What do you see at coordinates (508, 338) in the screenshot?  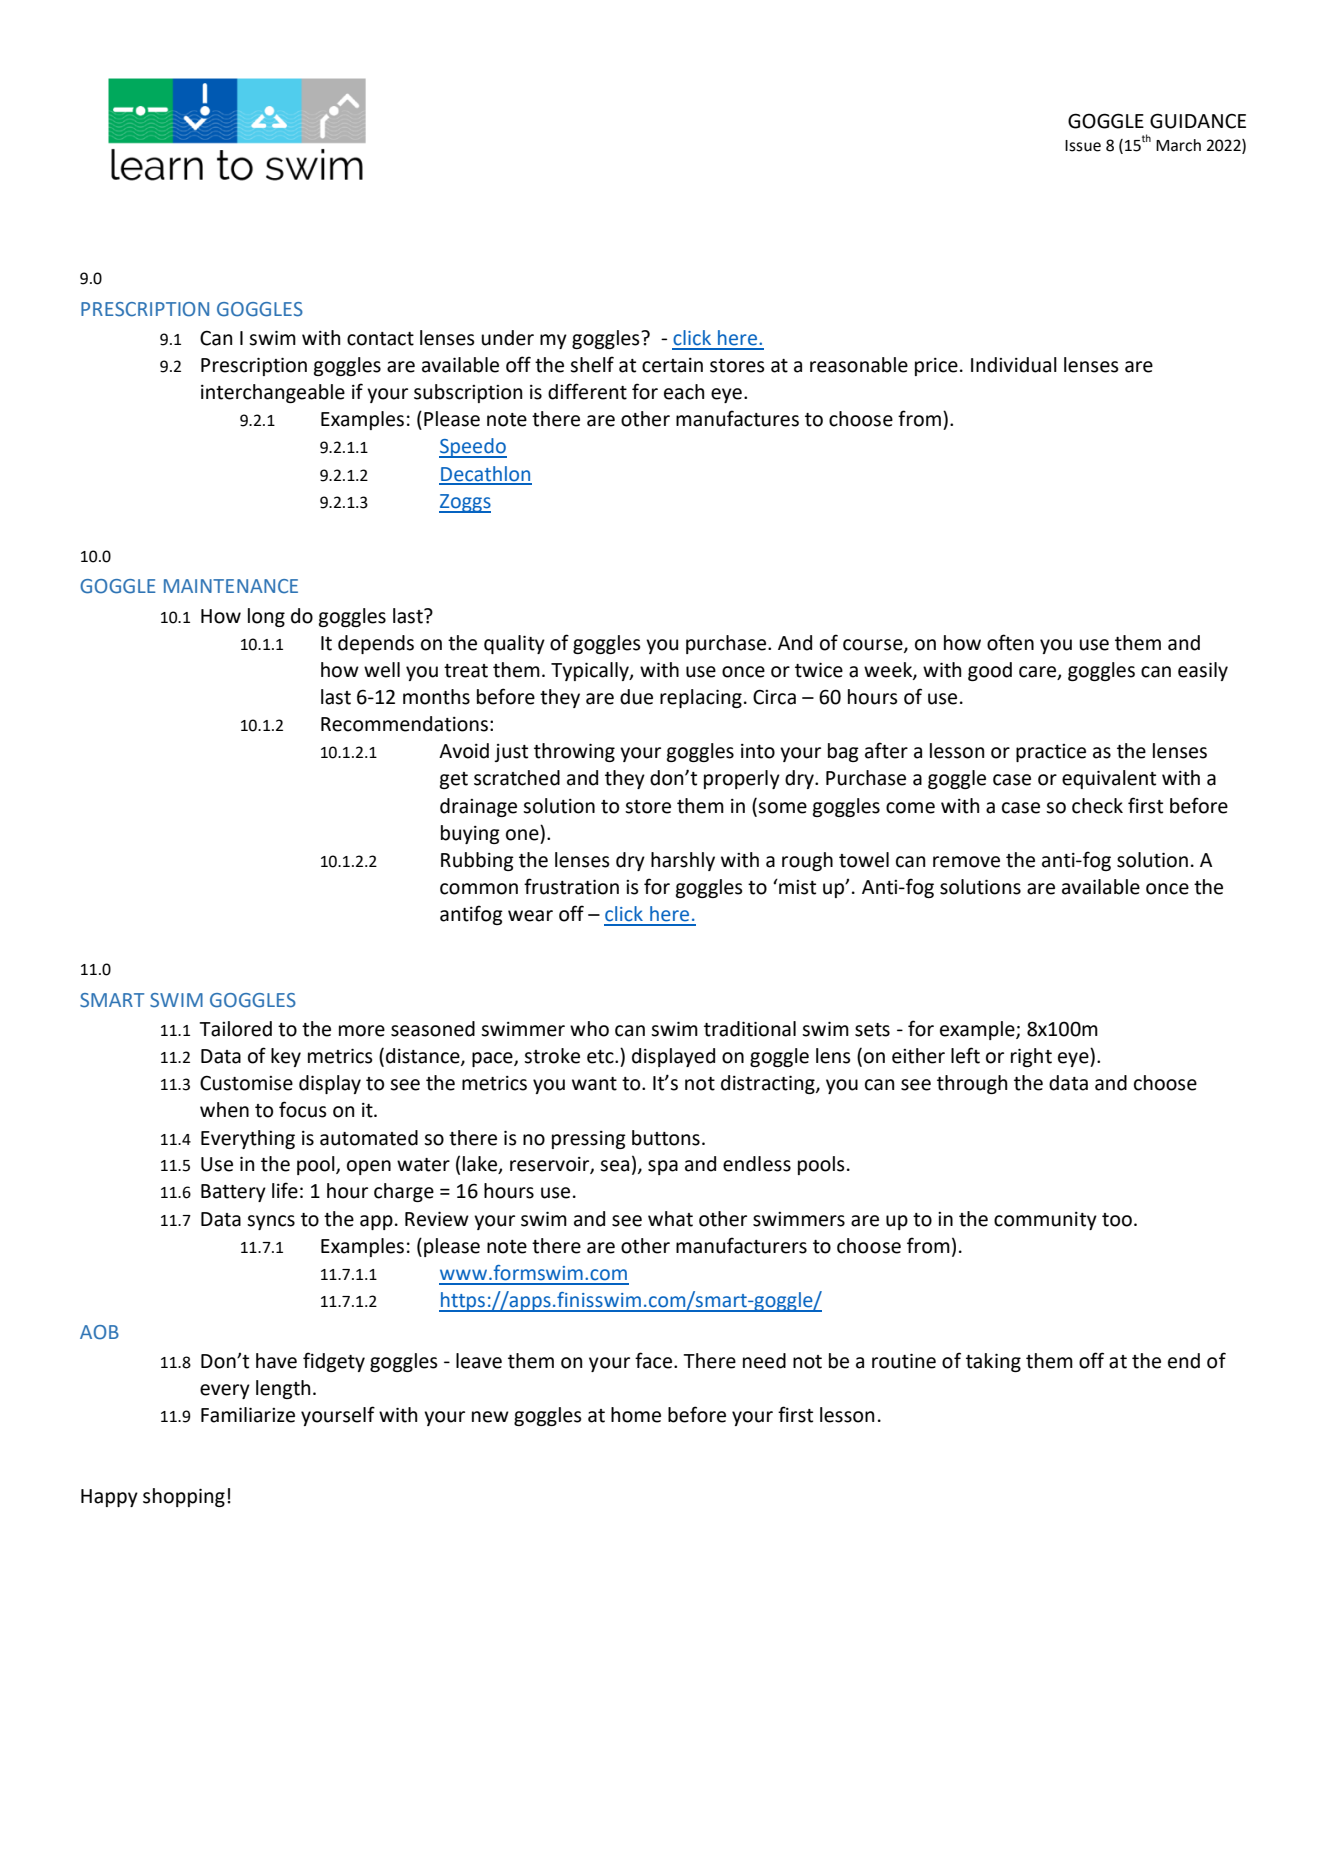 I see `under` at bounding box center [508, 338].
